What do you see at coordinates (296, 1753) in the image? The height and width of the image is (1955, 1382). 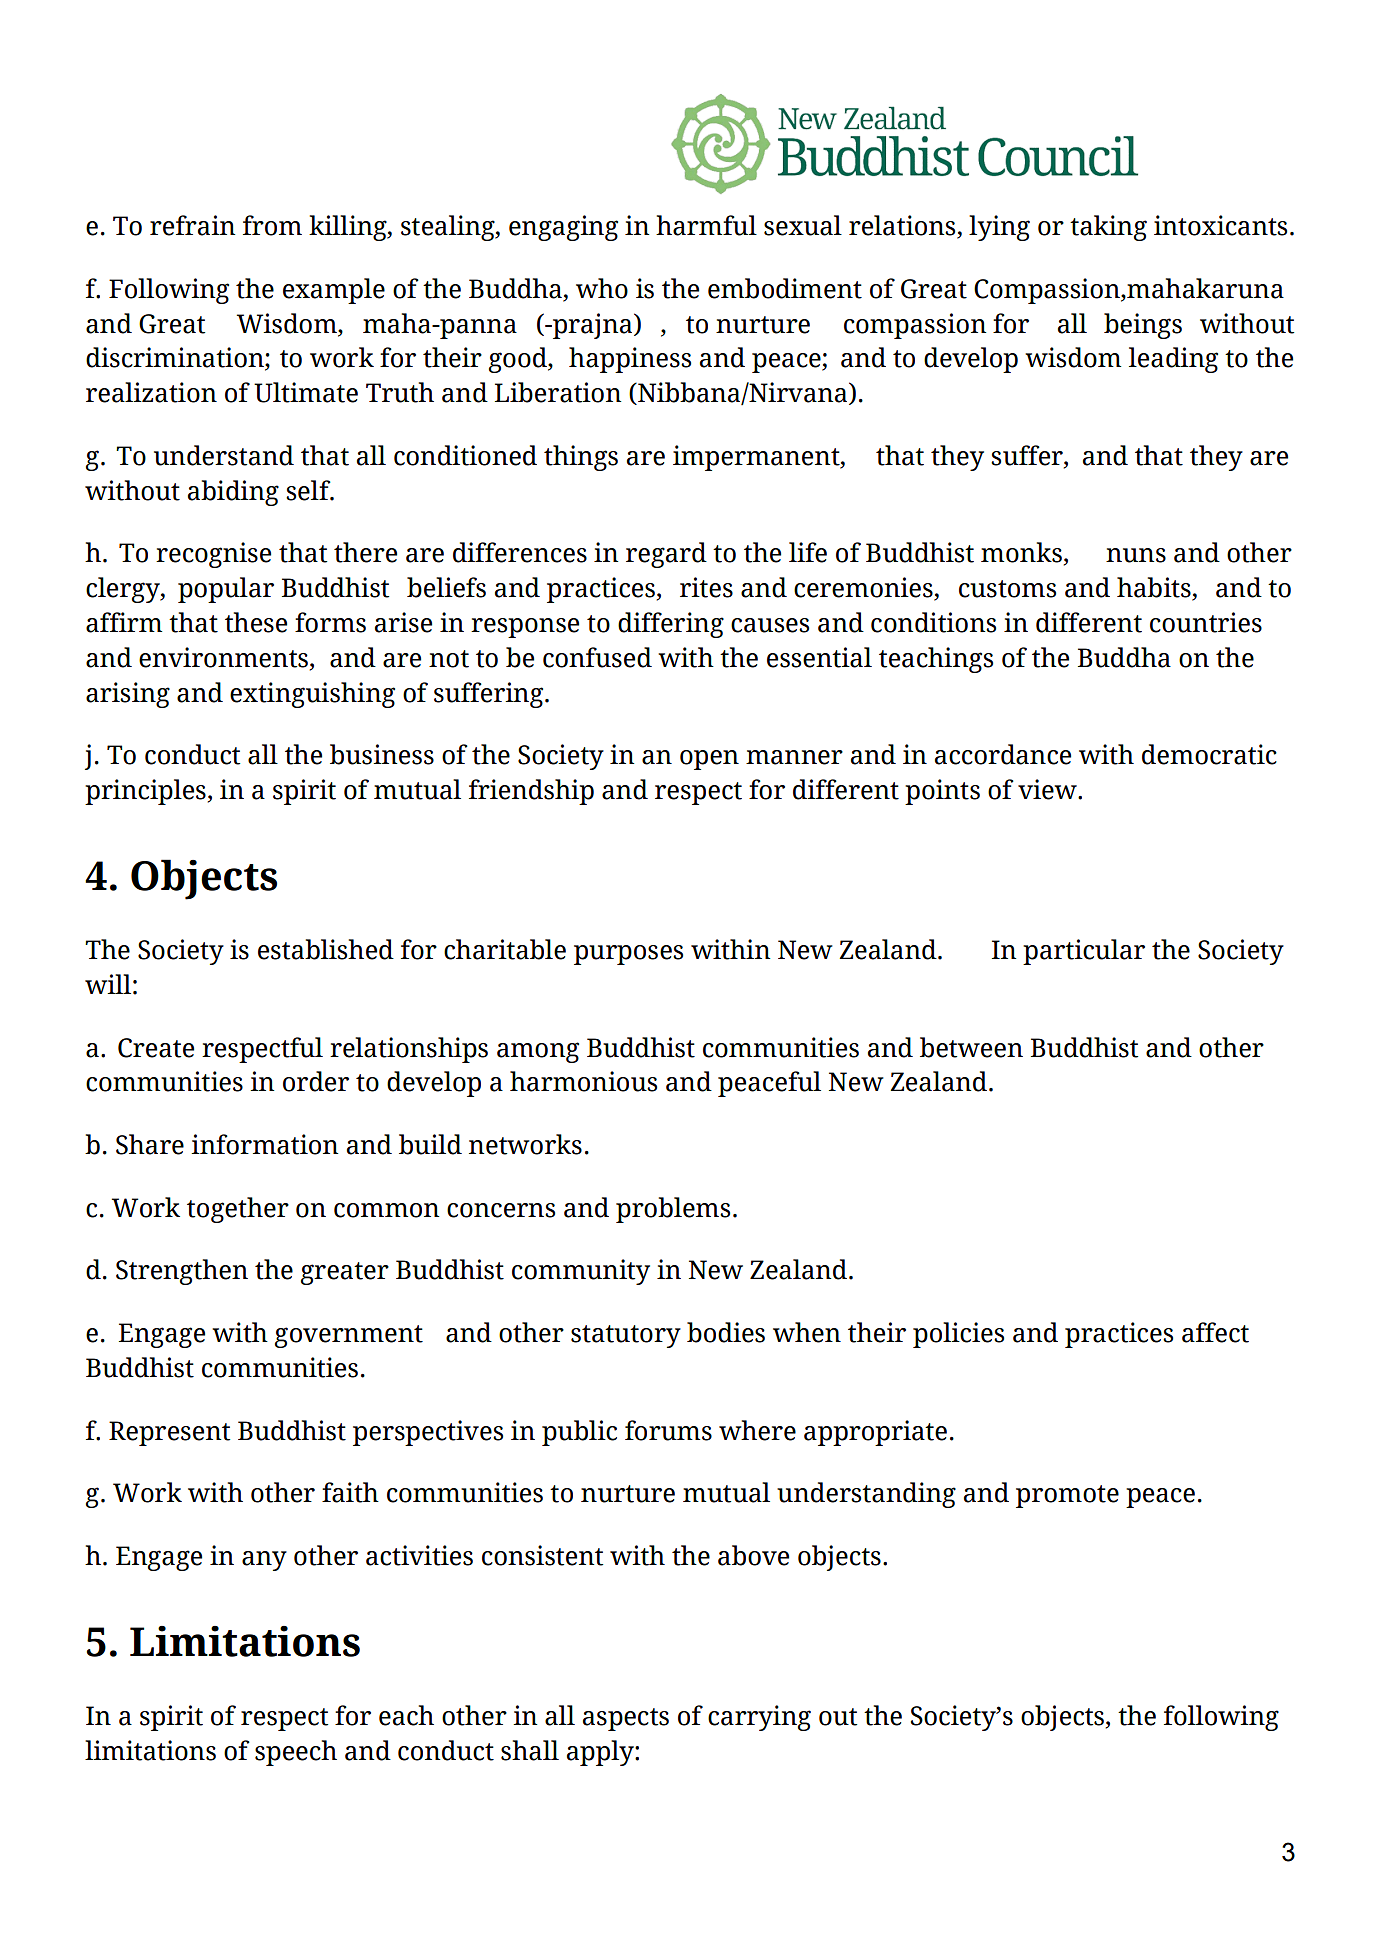 I see `speech` at bounding box center [296, 1753].
